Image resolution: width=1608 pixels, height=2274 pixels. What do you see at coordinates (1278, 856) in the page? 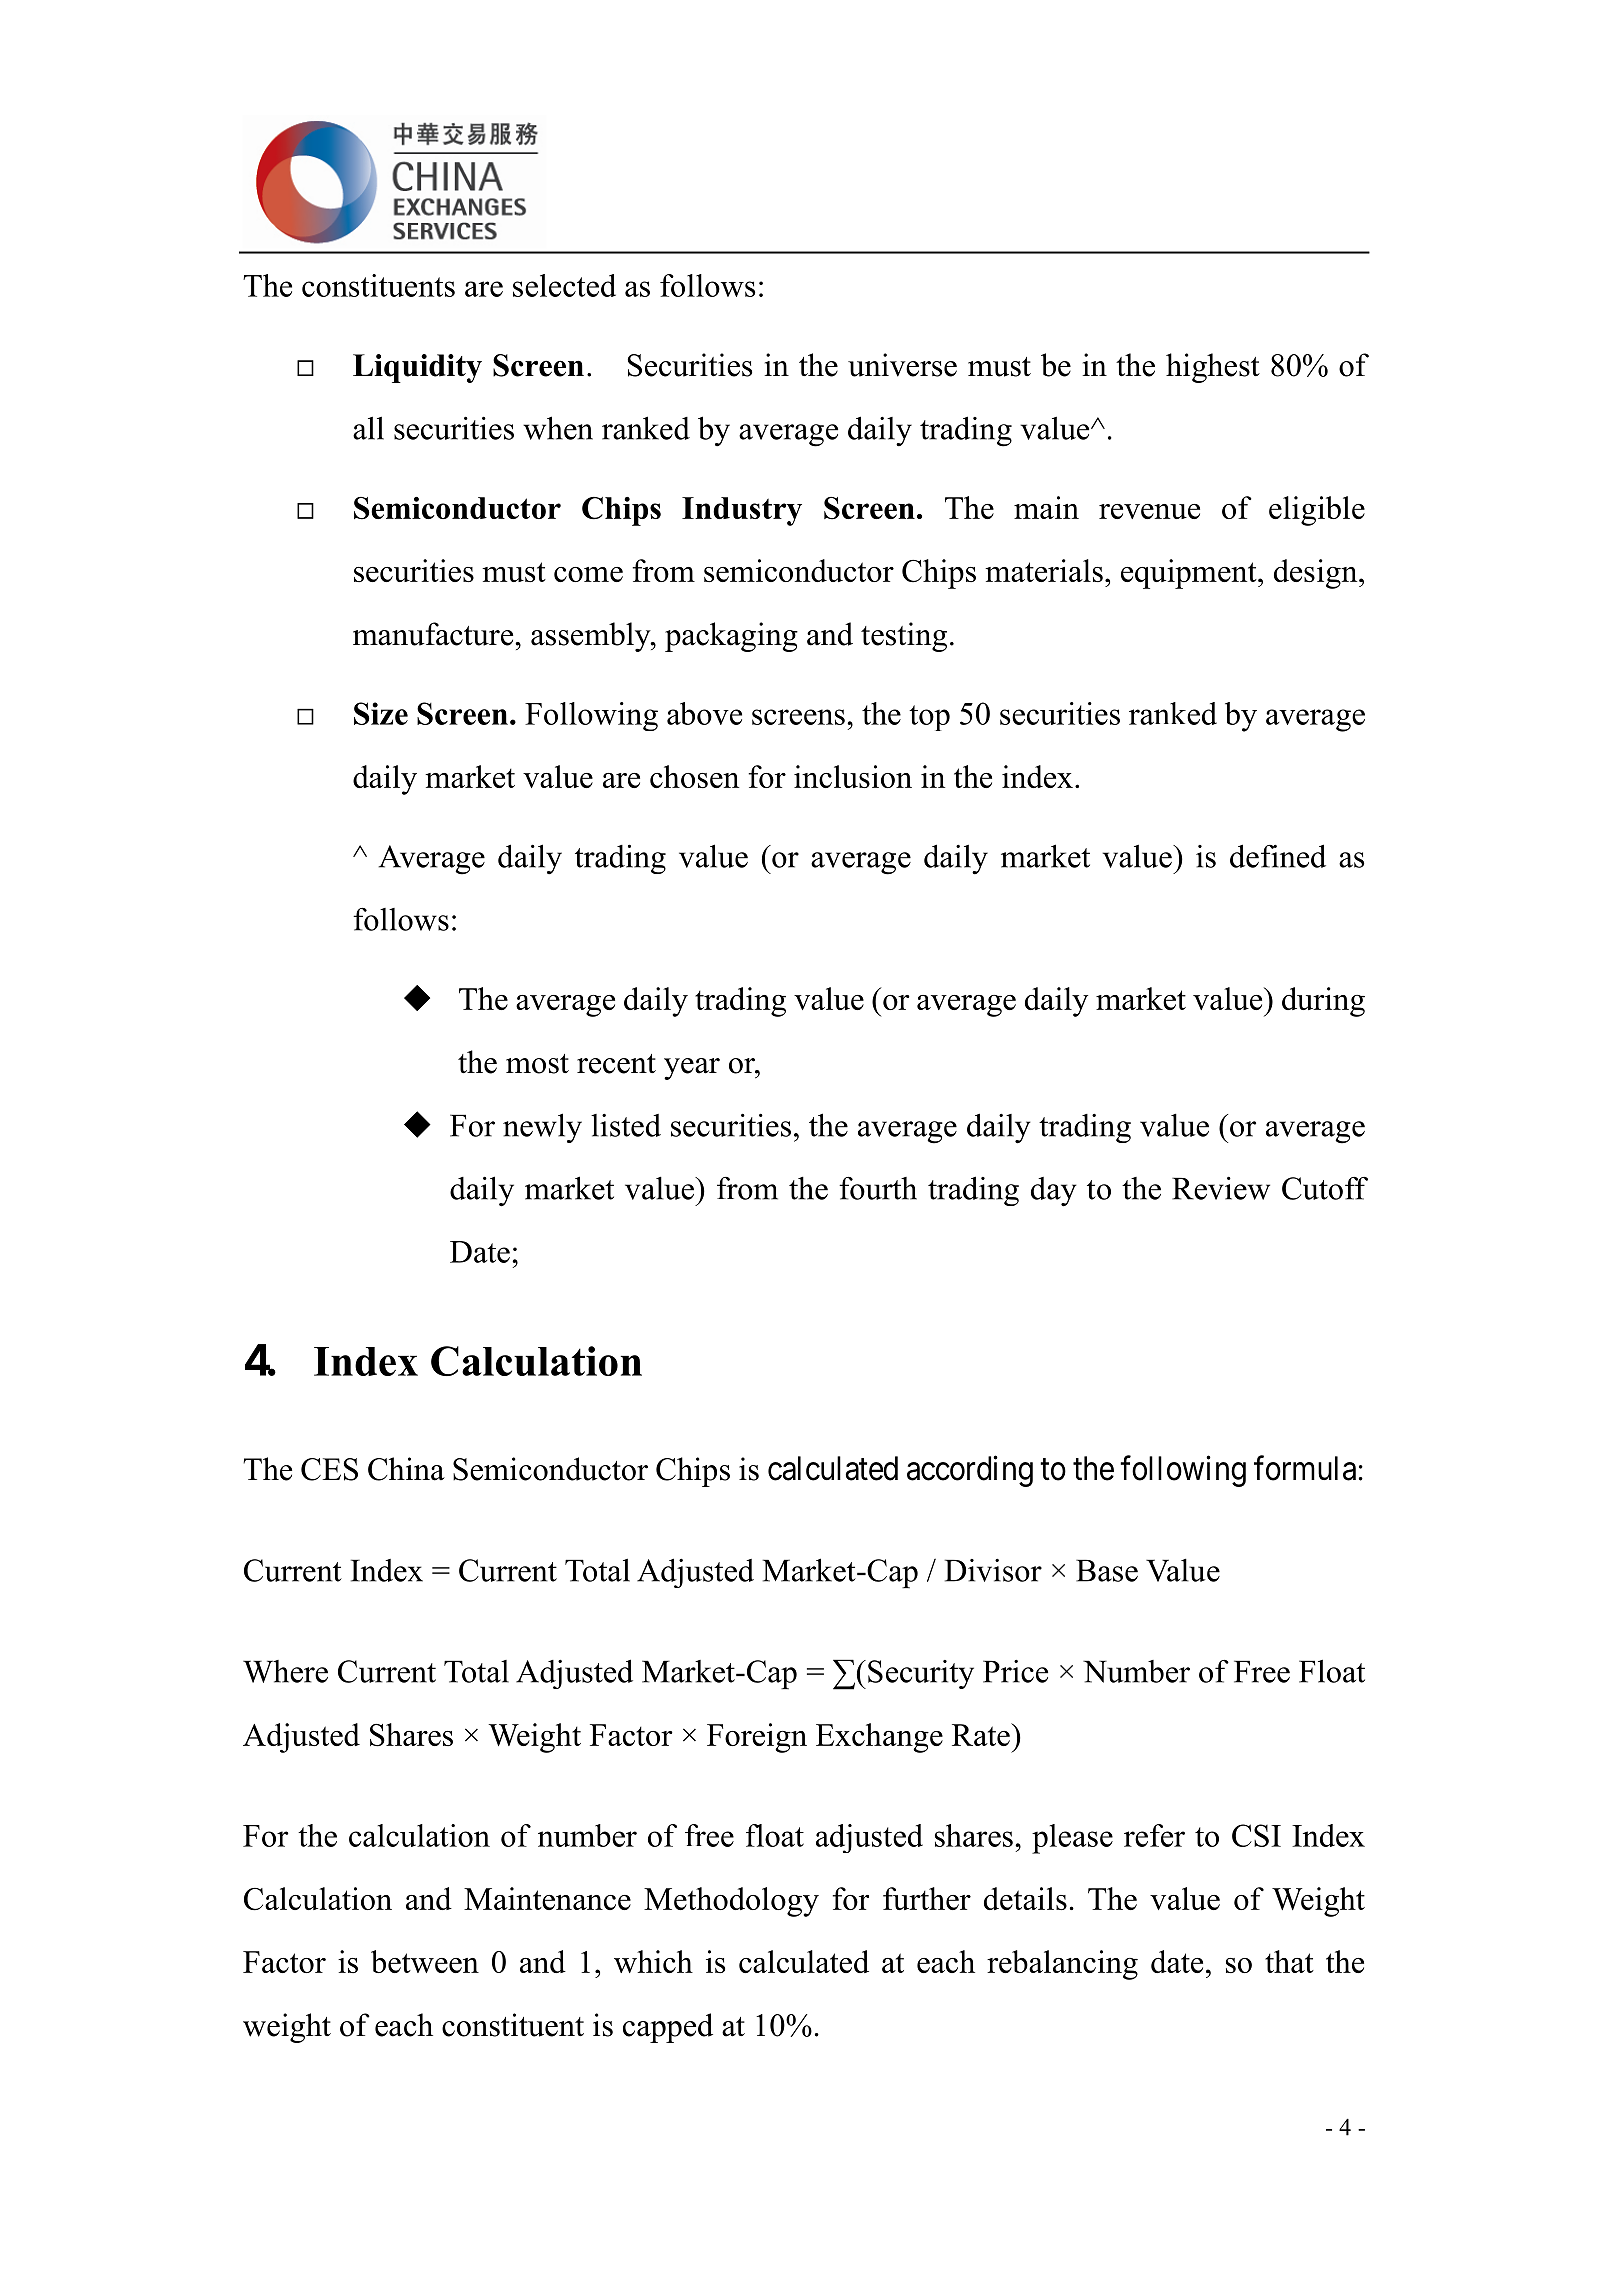
I see `defined` at bounding box center [1278, 856].
